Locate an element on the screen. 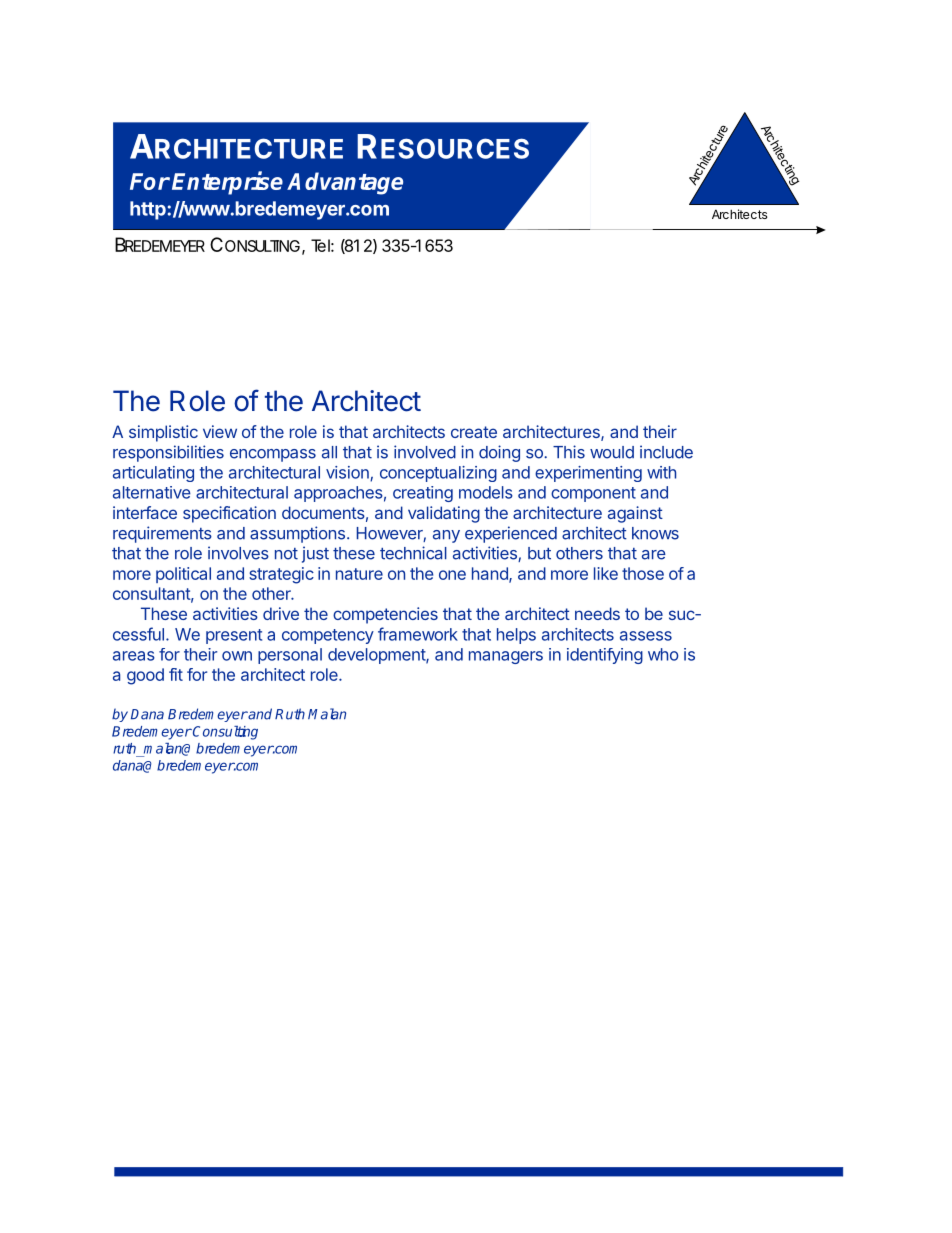 This screenshot has height=1233, width=952. technical is located at coordinates (413, 553).
